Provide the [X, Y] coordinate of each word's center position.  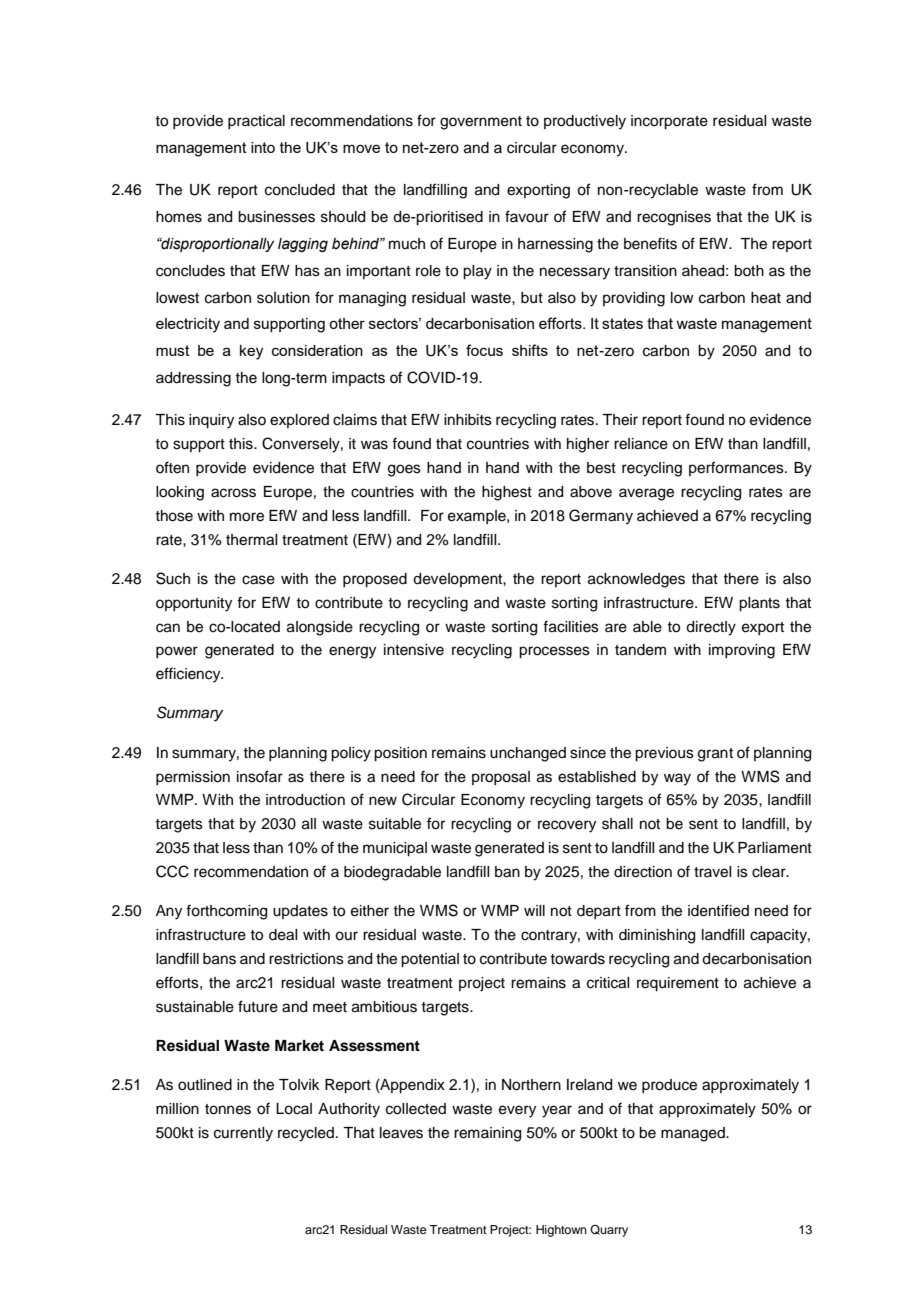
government [481, 123]
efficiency [189, 675]
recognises [674, 218]
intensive [414, 650]
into [263, 147]
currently [243, 1134]
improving [742, 651]
